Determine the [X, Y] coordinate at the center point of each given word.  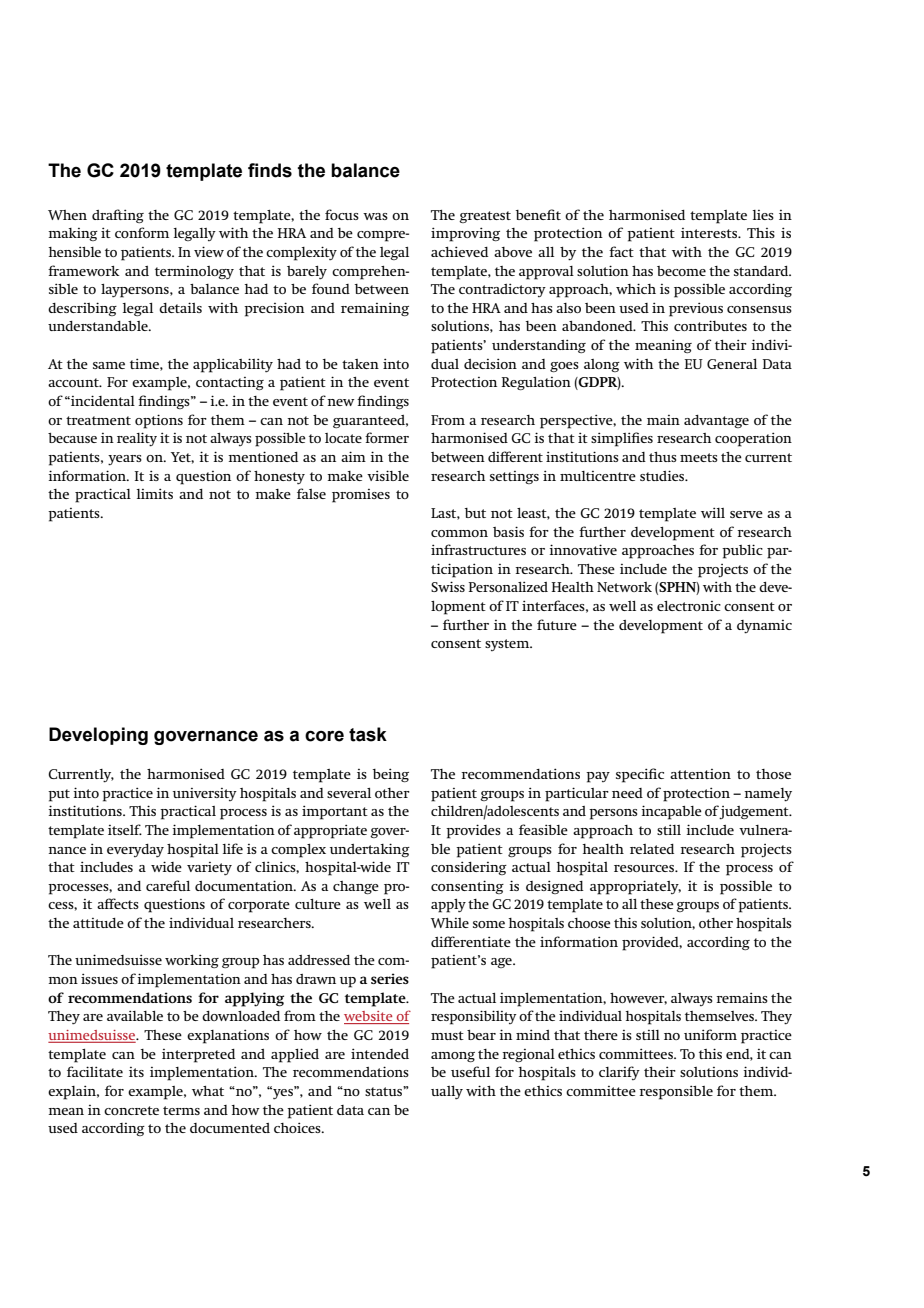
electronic [689, 606]
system [508, 645]
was [375, 216]
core [324, 736]
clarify [619, 1073]
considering [469, 868]
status [384, 1091]
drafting [118, 216]
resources [645, 868]
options [159, 421]
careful [168, 885]
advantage [716, 421]
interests [710, 233]
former [387, 437]
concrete [131, 1110]
